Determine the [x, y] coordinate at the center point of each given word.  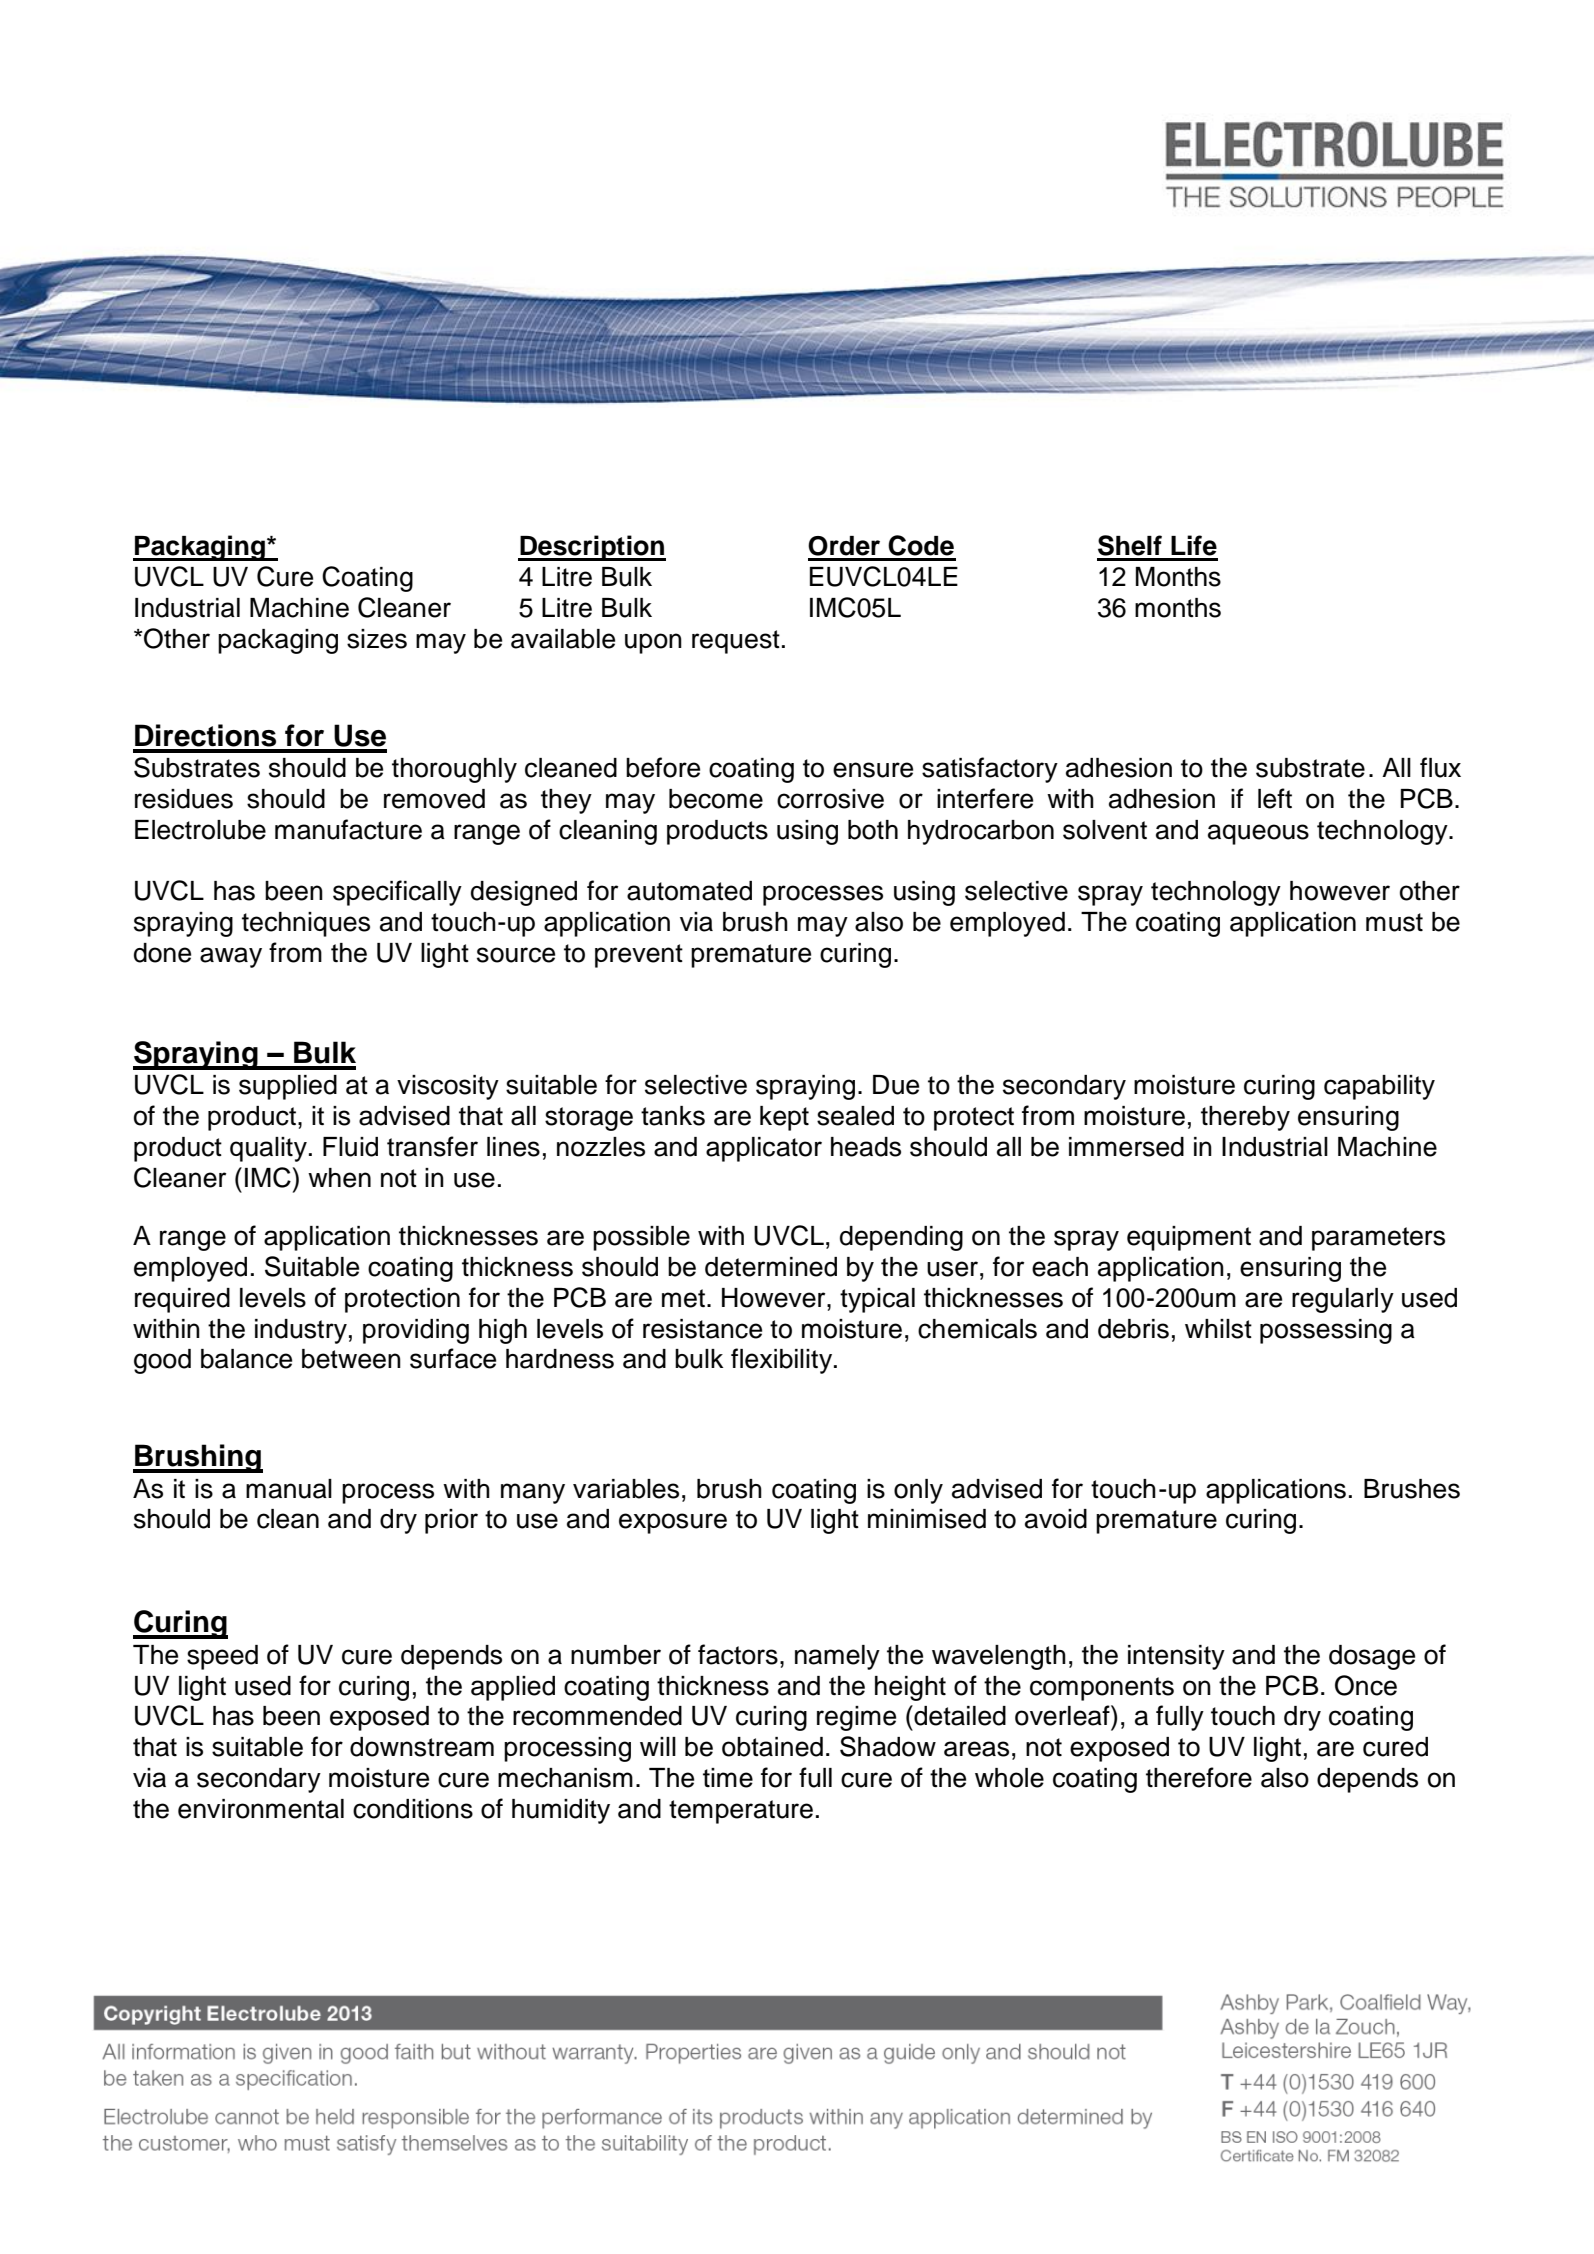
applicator [764, 1149]
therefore [1199, 1777]
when [339, 1178]
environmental [261, 1809]
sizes [377, 639]
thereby [1245, 1118]
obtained [772, 1747]
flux [1440, 767]
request [736, 642]
